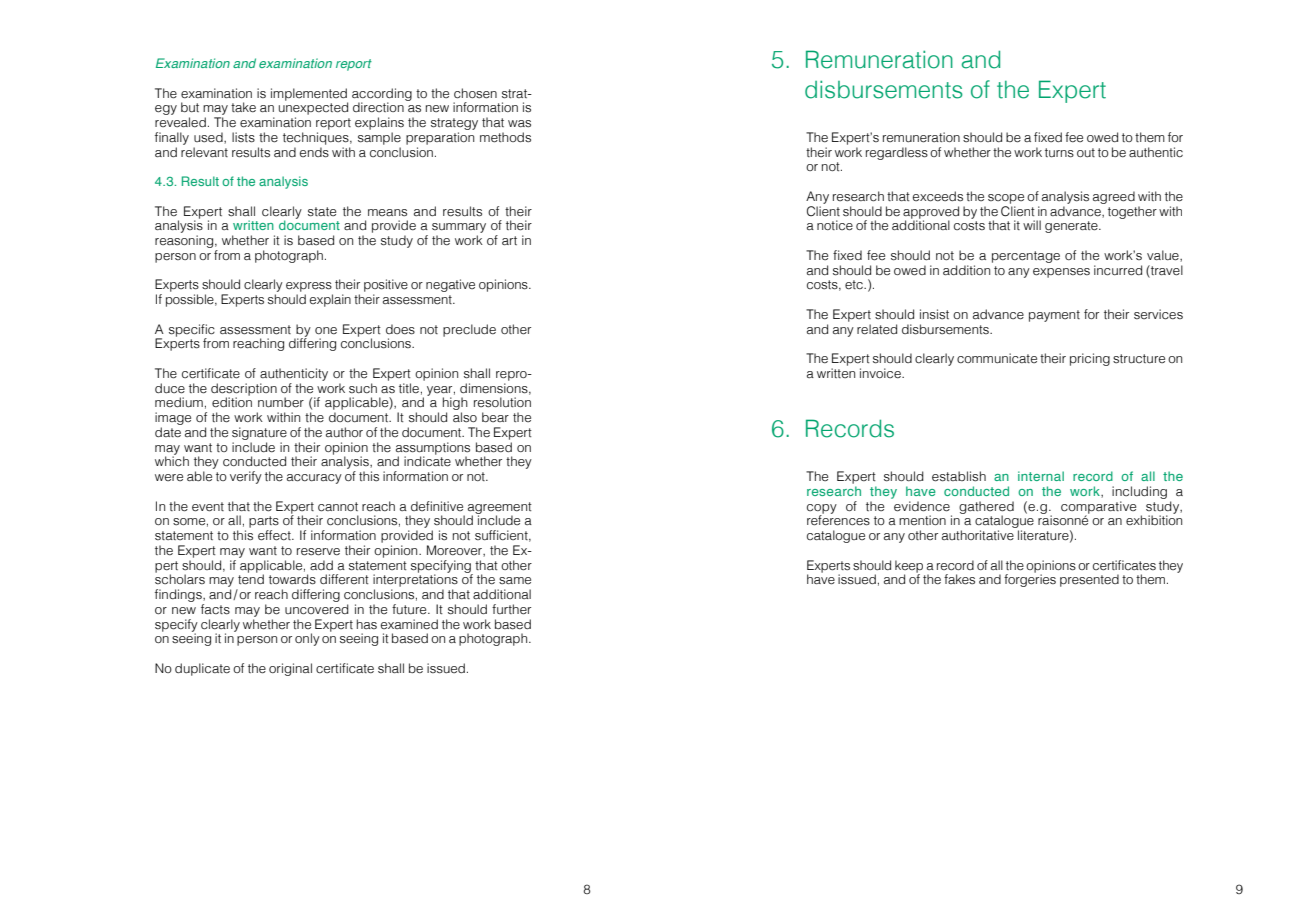  Describe the element at coordinates (511, 609) in the screenshot. I see `further` at that location.
